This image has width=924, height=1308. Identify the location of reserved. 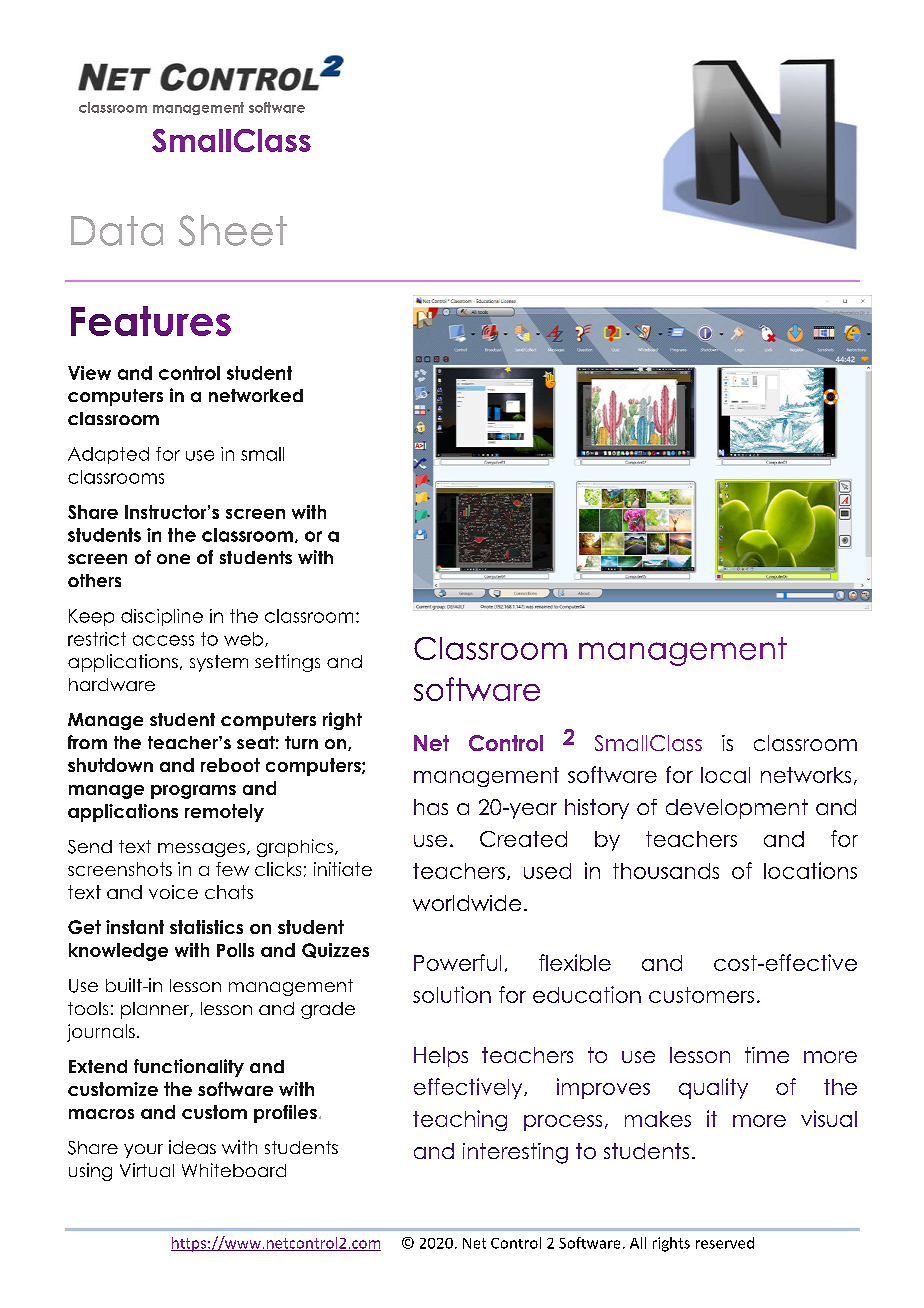
(725, 1243).
